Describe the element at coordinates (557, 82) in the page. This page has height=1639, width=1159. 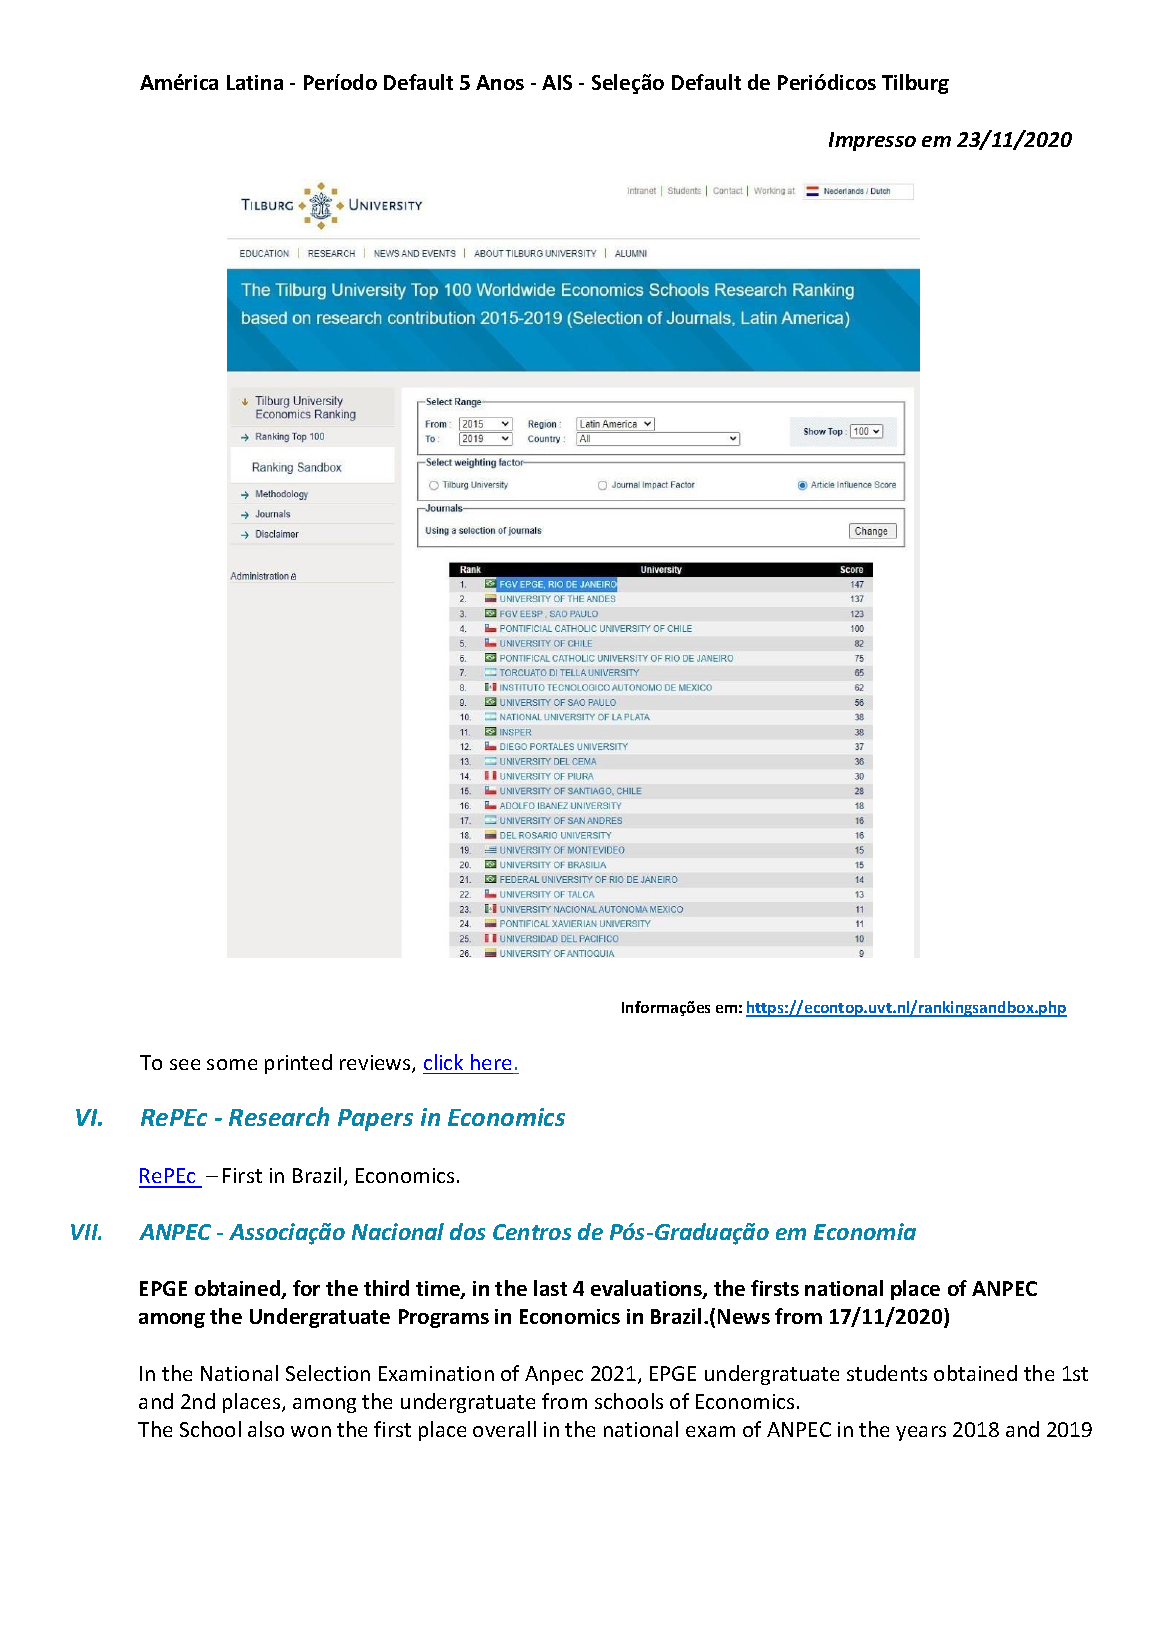
I see `AIS` at that location.
